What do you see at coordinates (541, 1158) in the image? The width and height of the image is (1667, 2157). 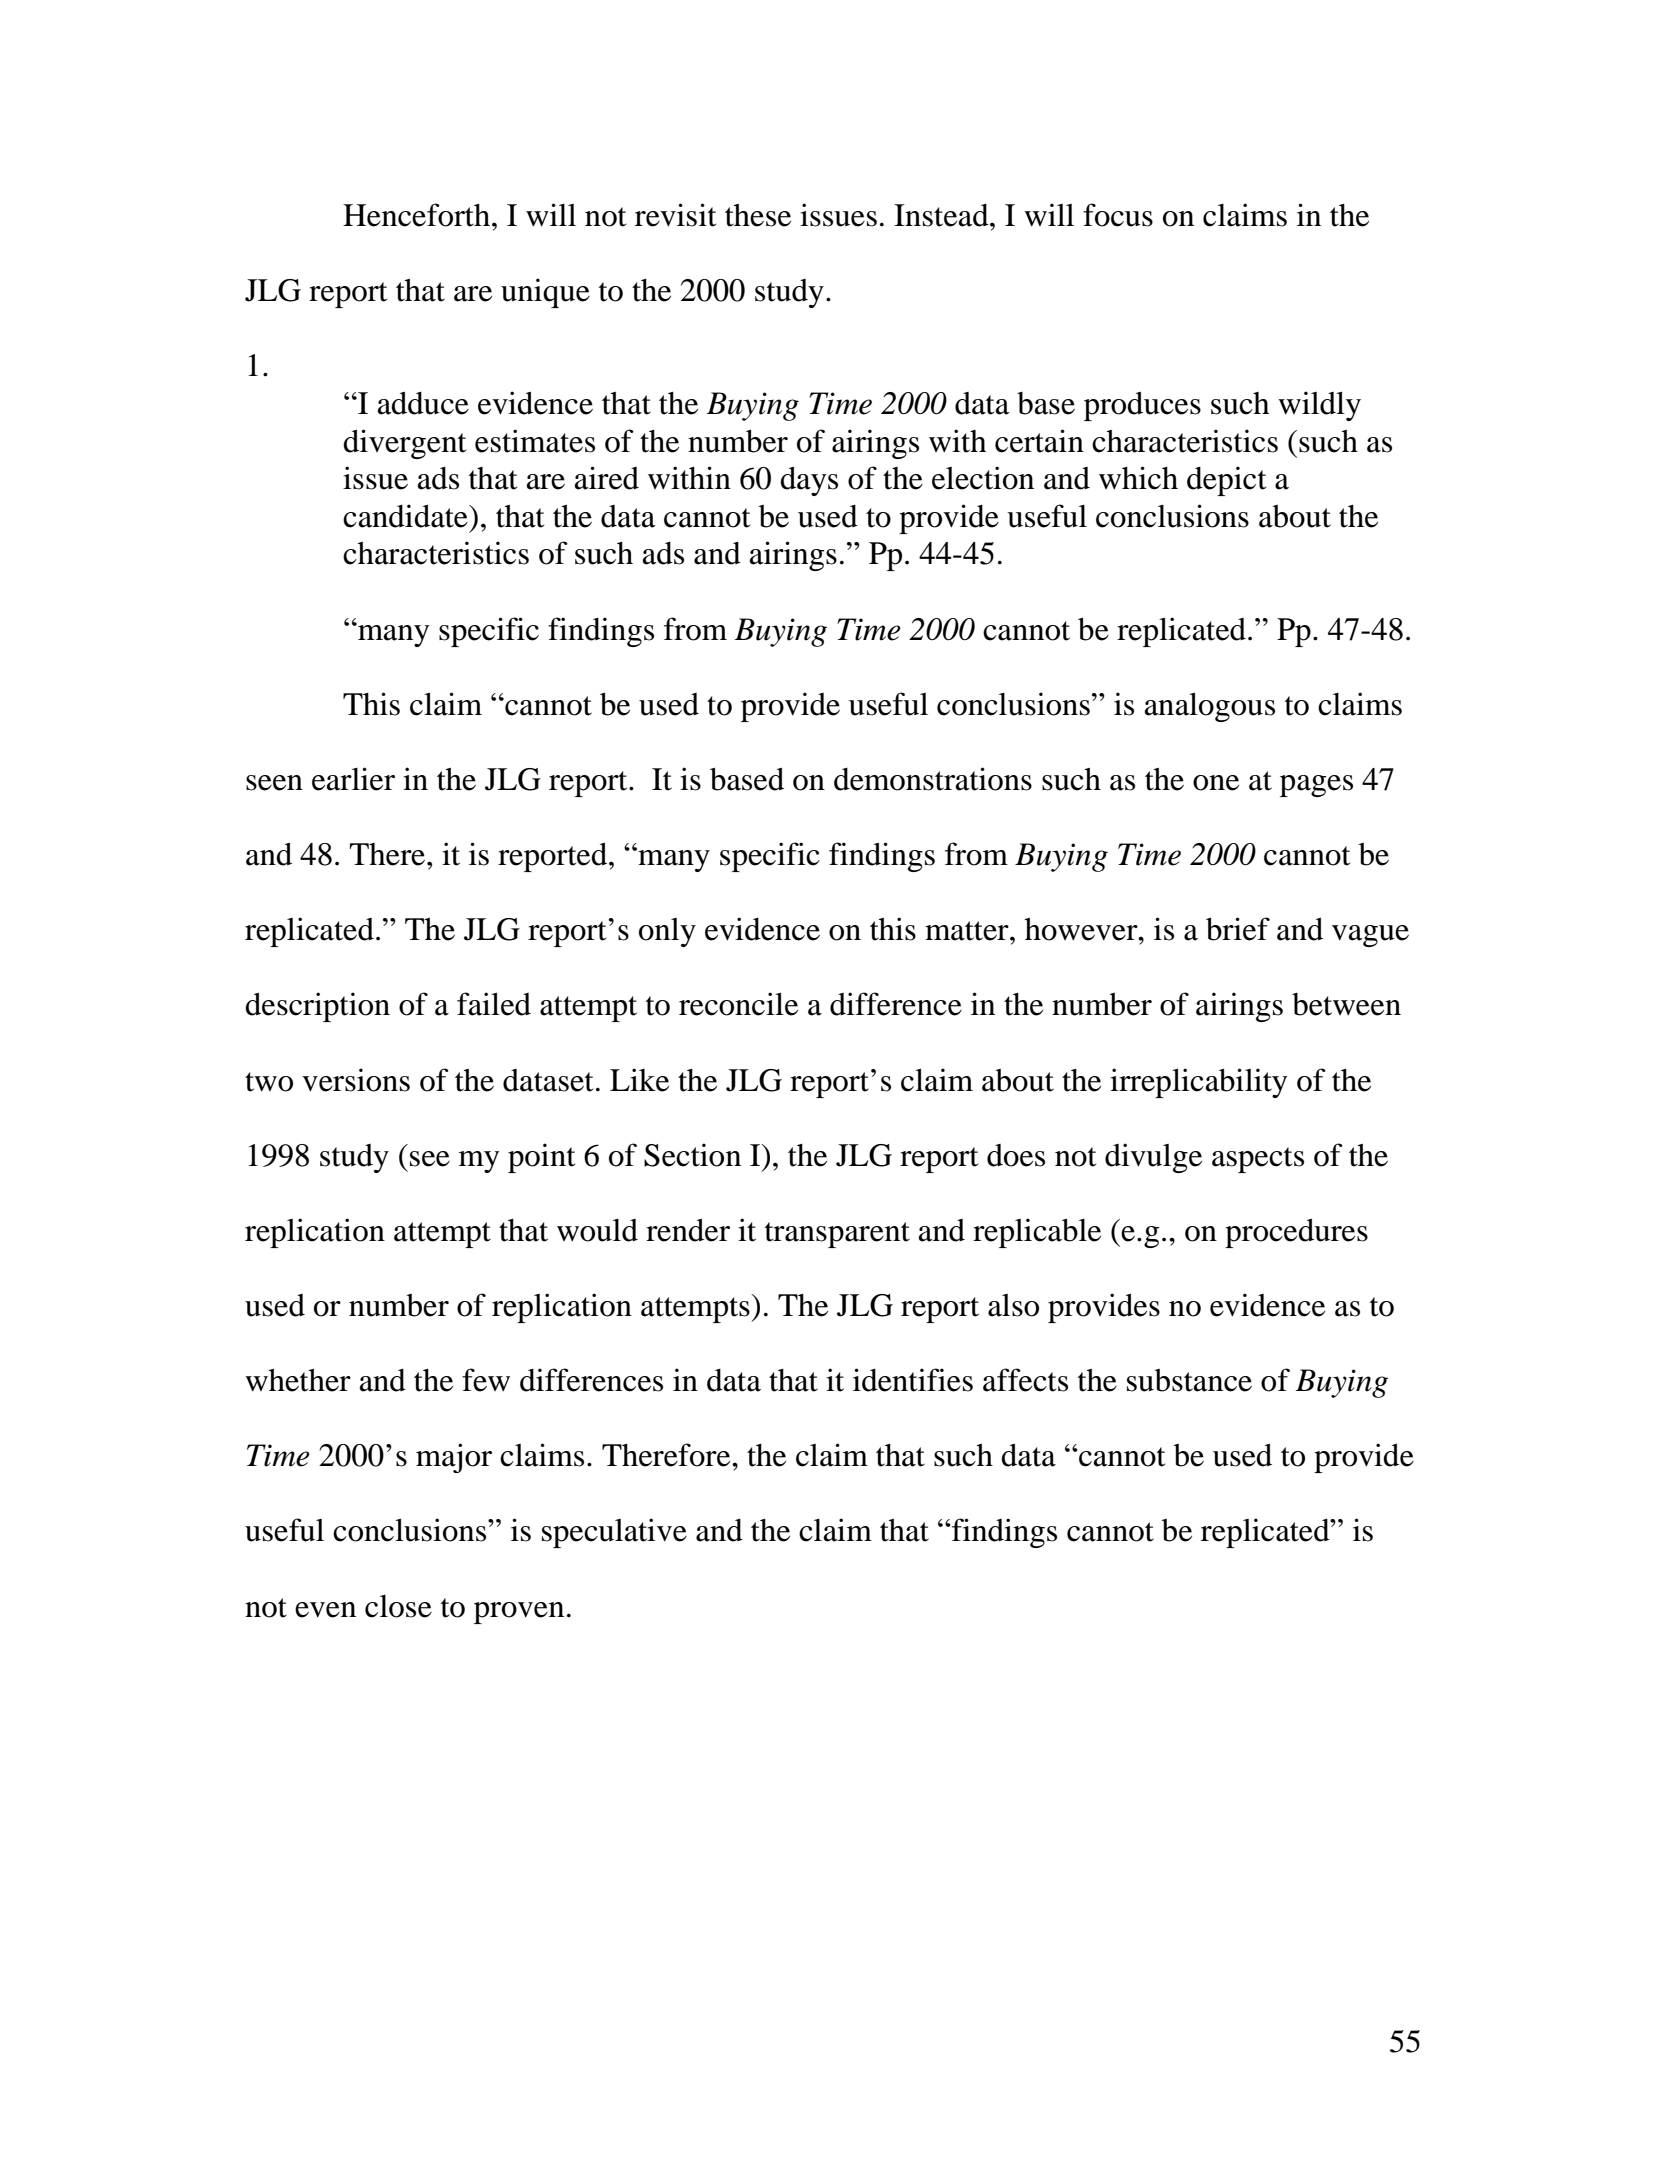 I see `point` at bounding box center [541, 1158].
